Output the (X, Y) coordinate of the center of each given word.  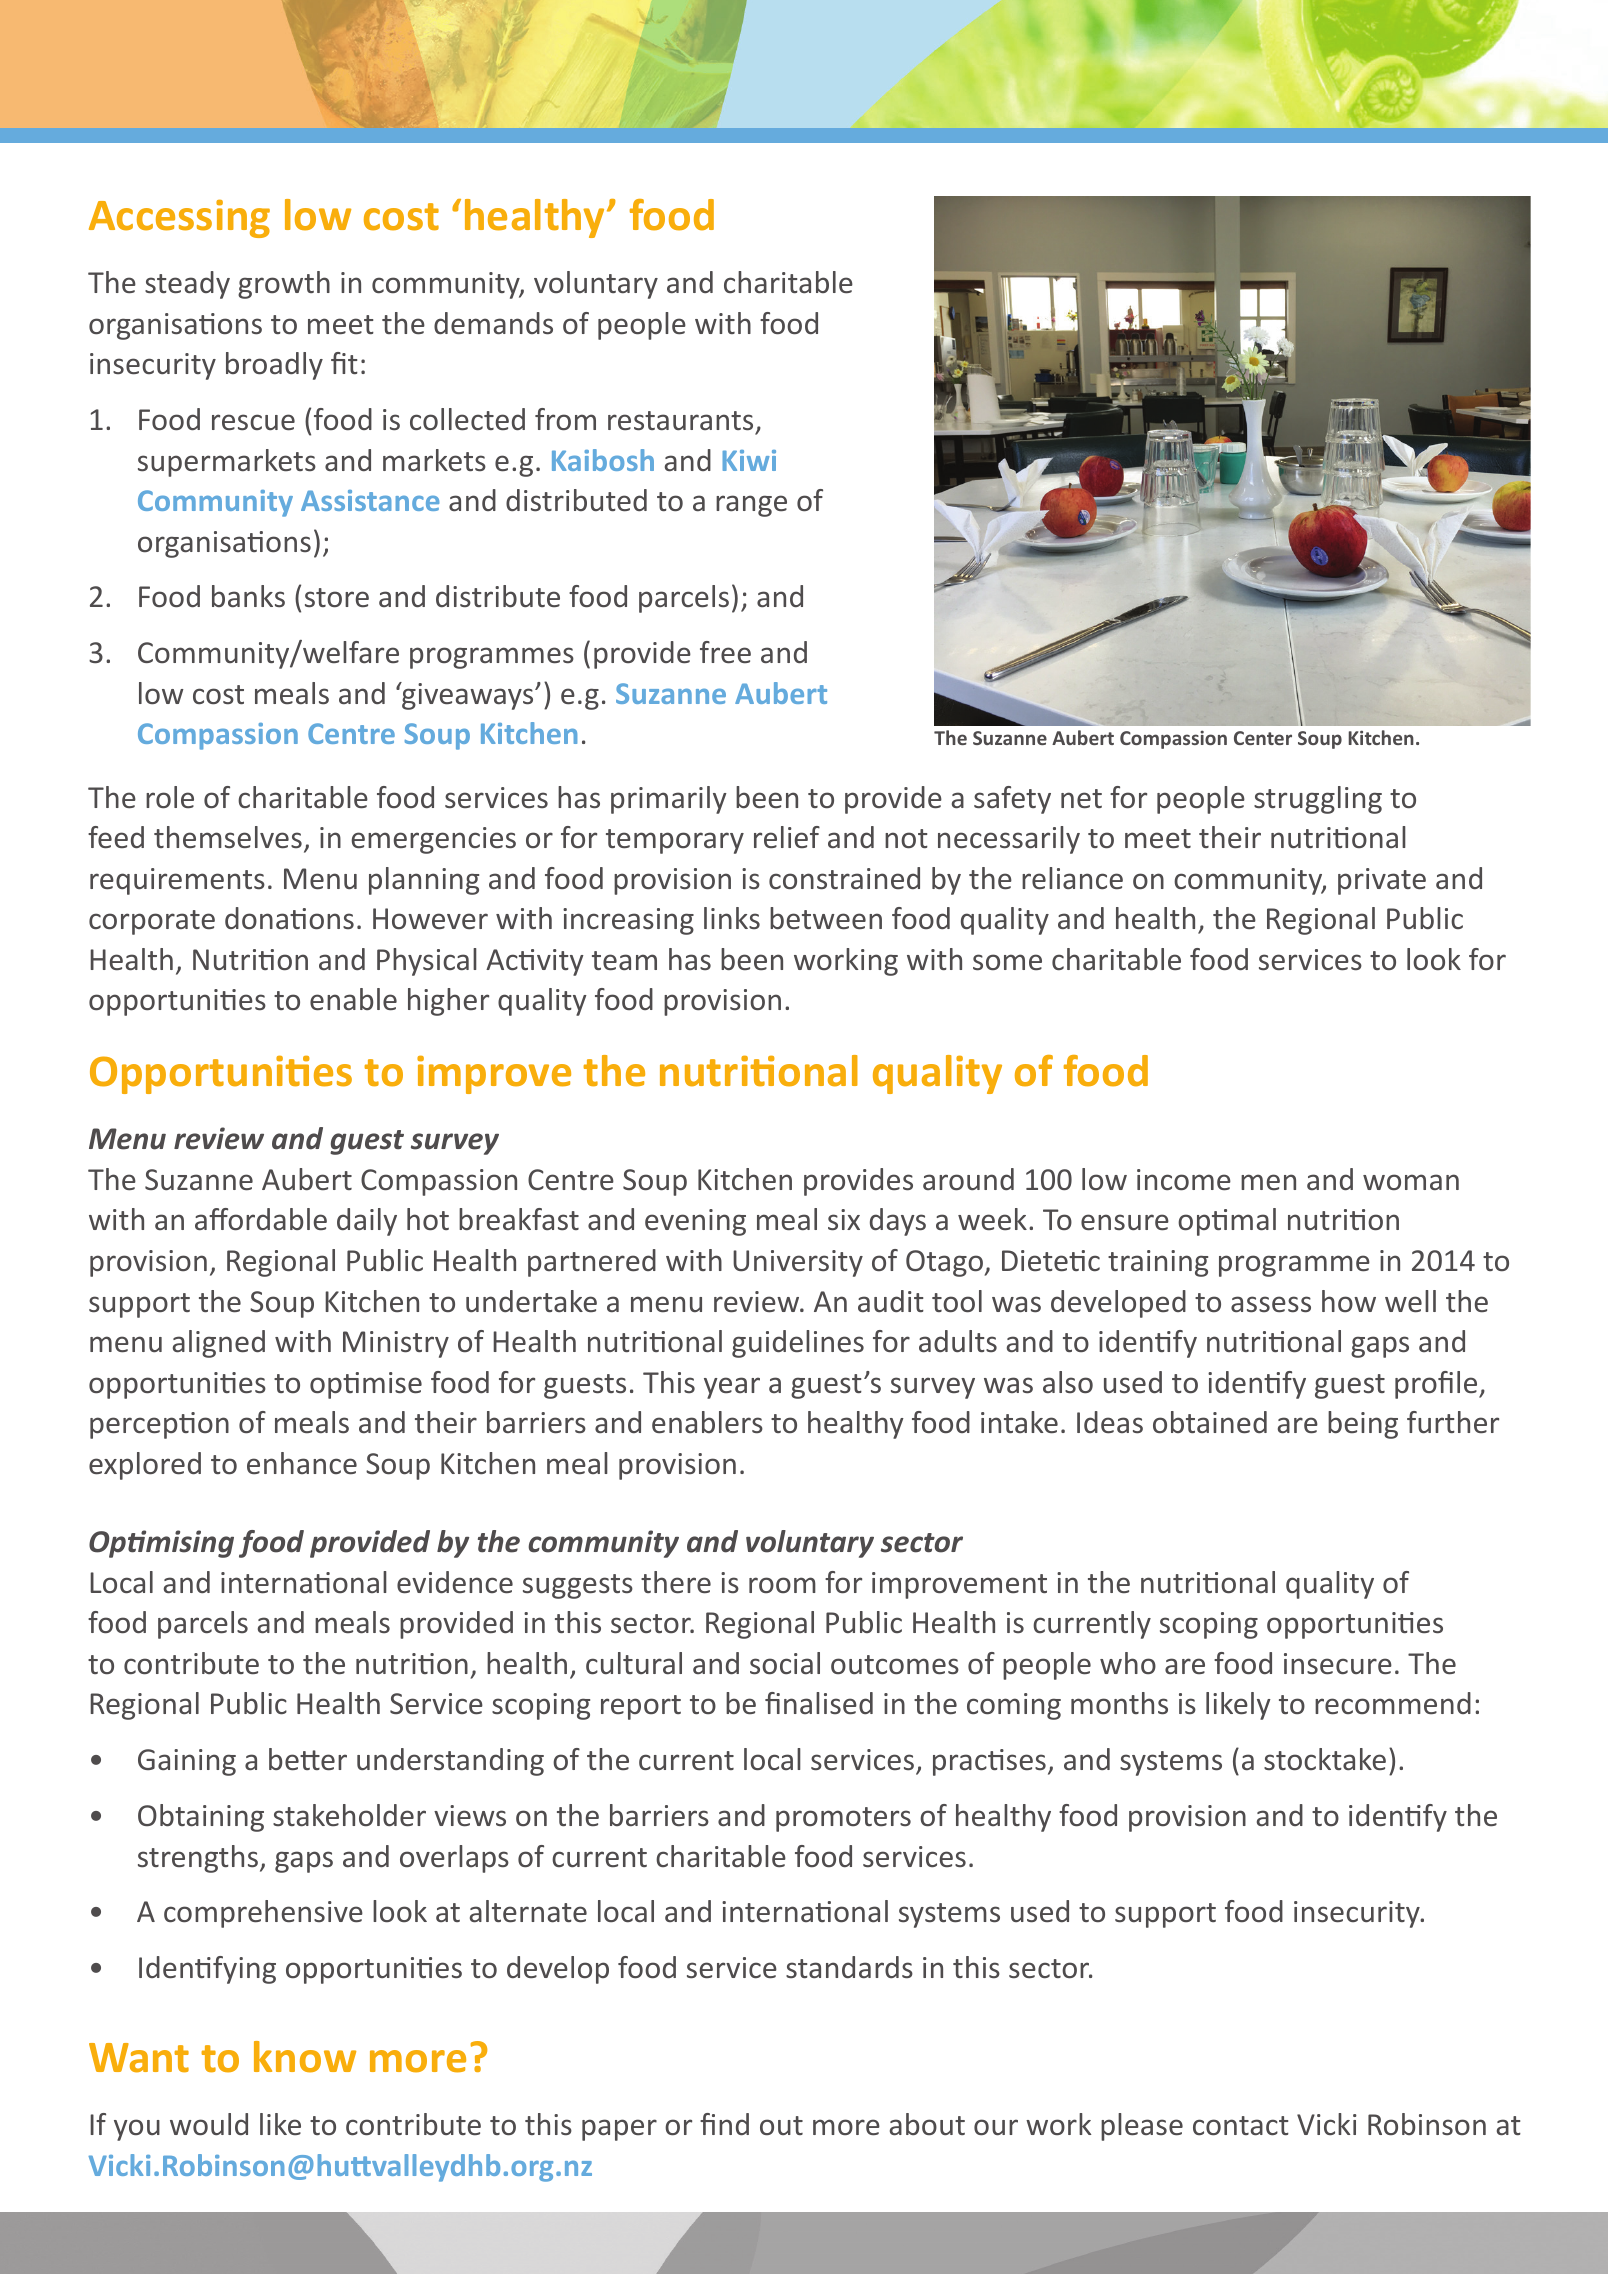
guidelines (798, 1344)
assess (1271, 1304)
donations (289, 918)
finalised (819, 1703)
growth (284, 285)
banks (248, 596)
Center (1263, 738)
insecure (1338, 1664)
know (305, 2057)
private (1382, 881)
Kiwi (749, 460)
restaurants (680, 421)
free (725, 652)
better (308, 1759)
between (826, 918)
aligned (219, 1344)
